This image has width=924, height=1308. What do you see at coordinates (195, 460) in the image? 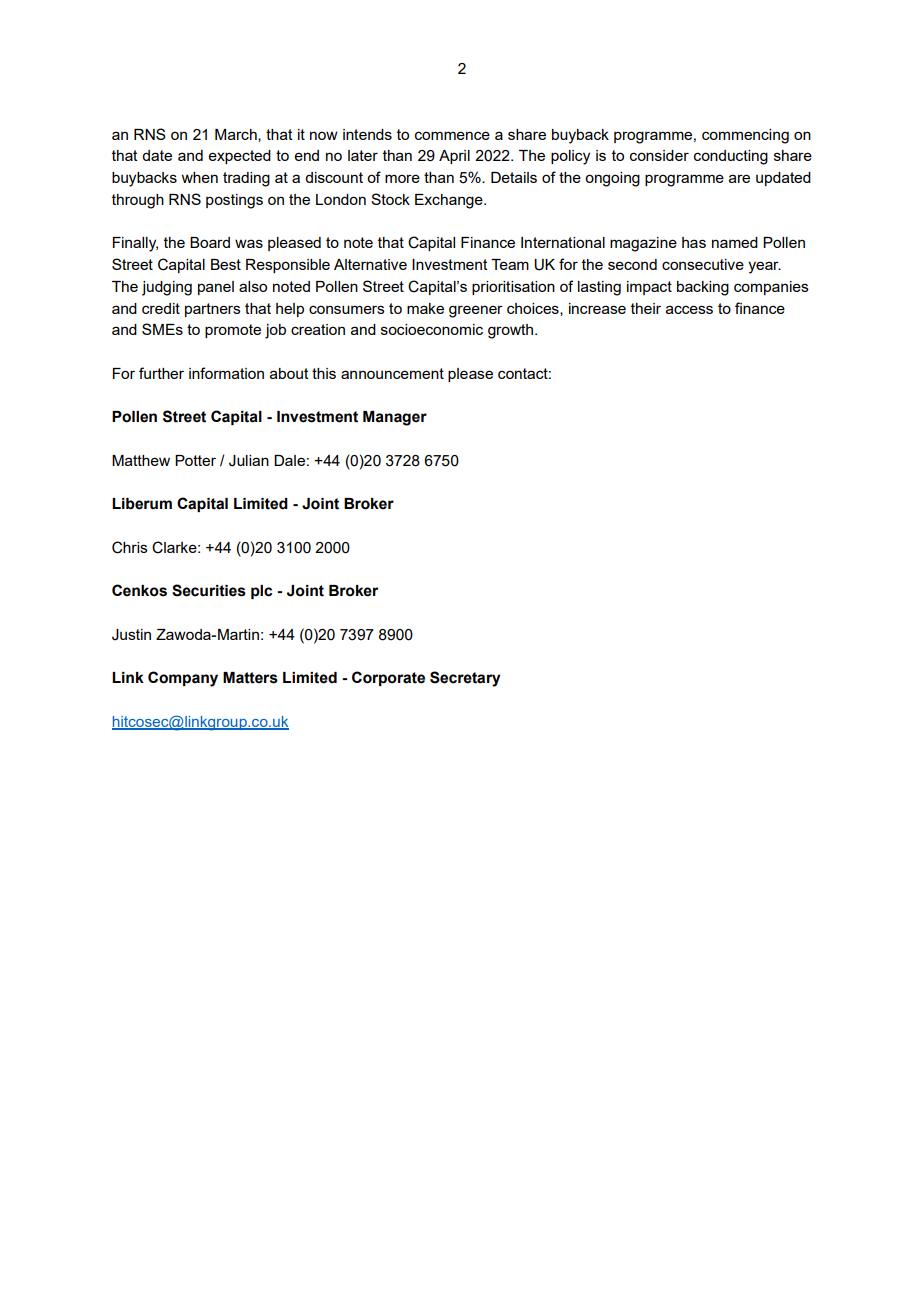
I see `Potter` at bounding box center [195, 460].
